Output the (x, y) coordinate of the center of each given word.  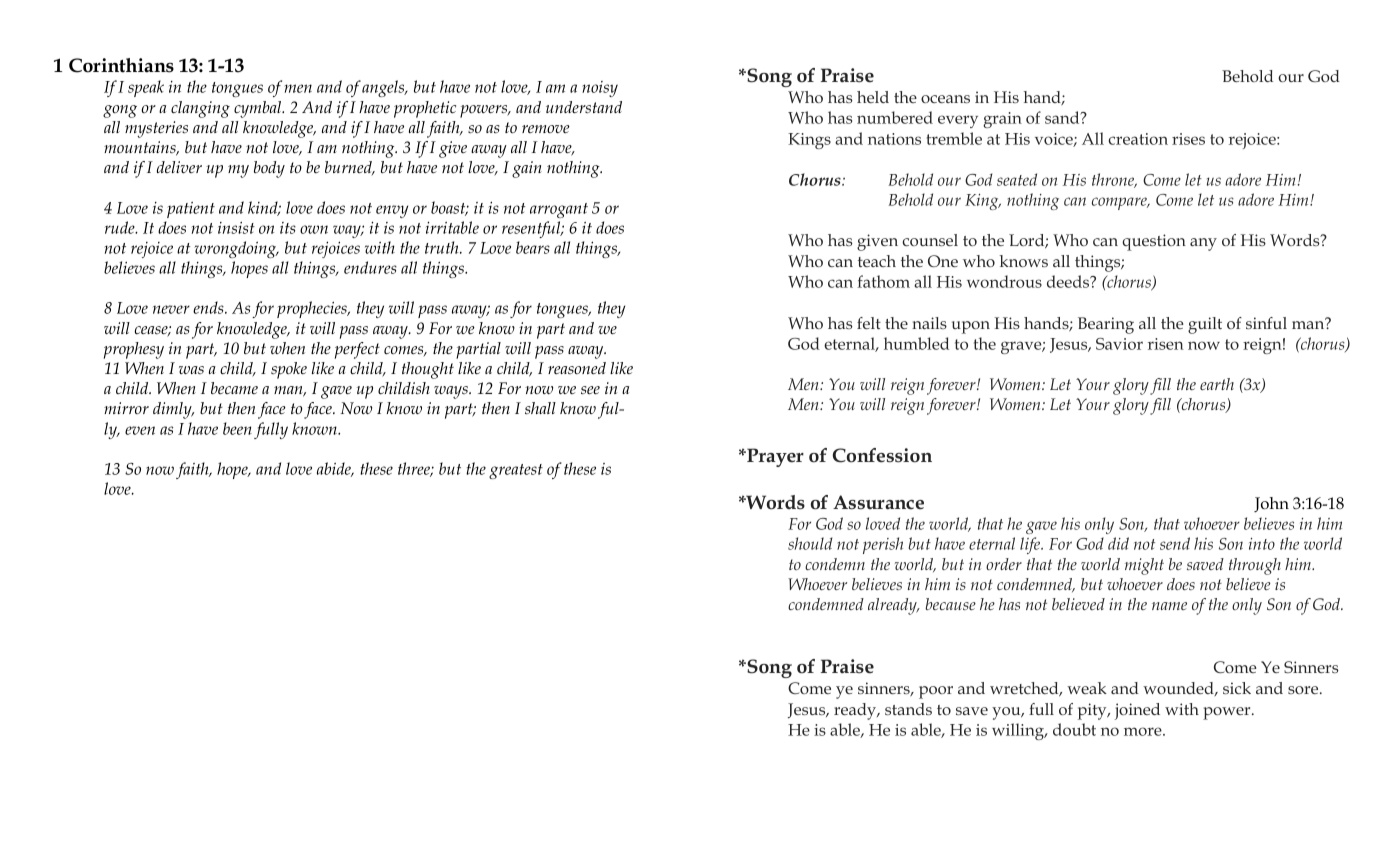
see (590, 390)
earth (1217, 384)
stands (908, 709)
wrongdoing (236, 249)
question (1154, 242)
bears (533, 247)
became (234, 388)
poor (936, 692)
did (1118, 543)
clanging (200, 109)
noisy (600, 89)
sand (1063, 117)
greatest (516, 471)
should (810, 543)
